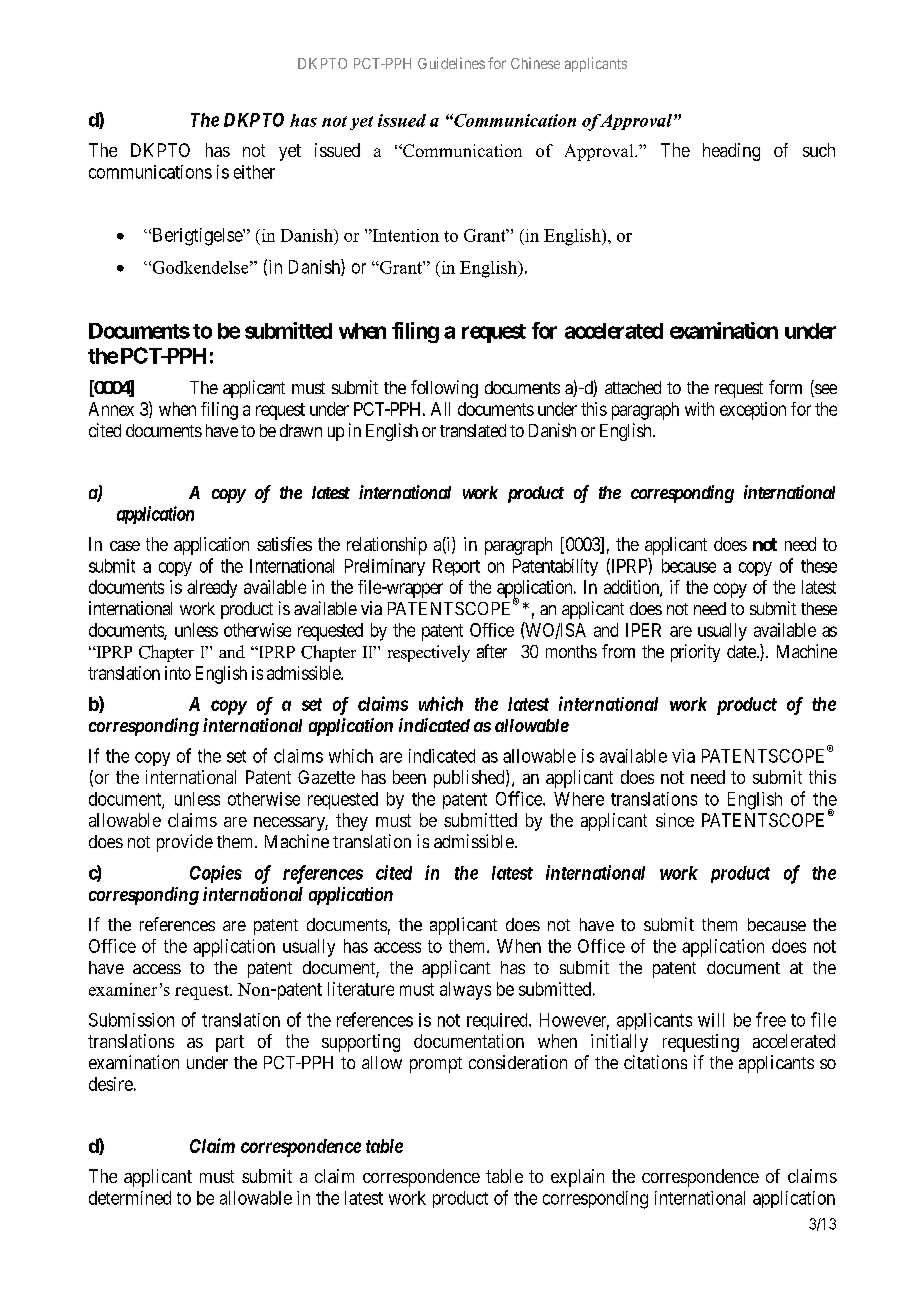 This image has width=924, height=1308. What do you see at coordinates (492, 651) in the image?
I see `after` at bounding box center [492, 651].
